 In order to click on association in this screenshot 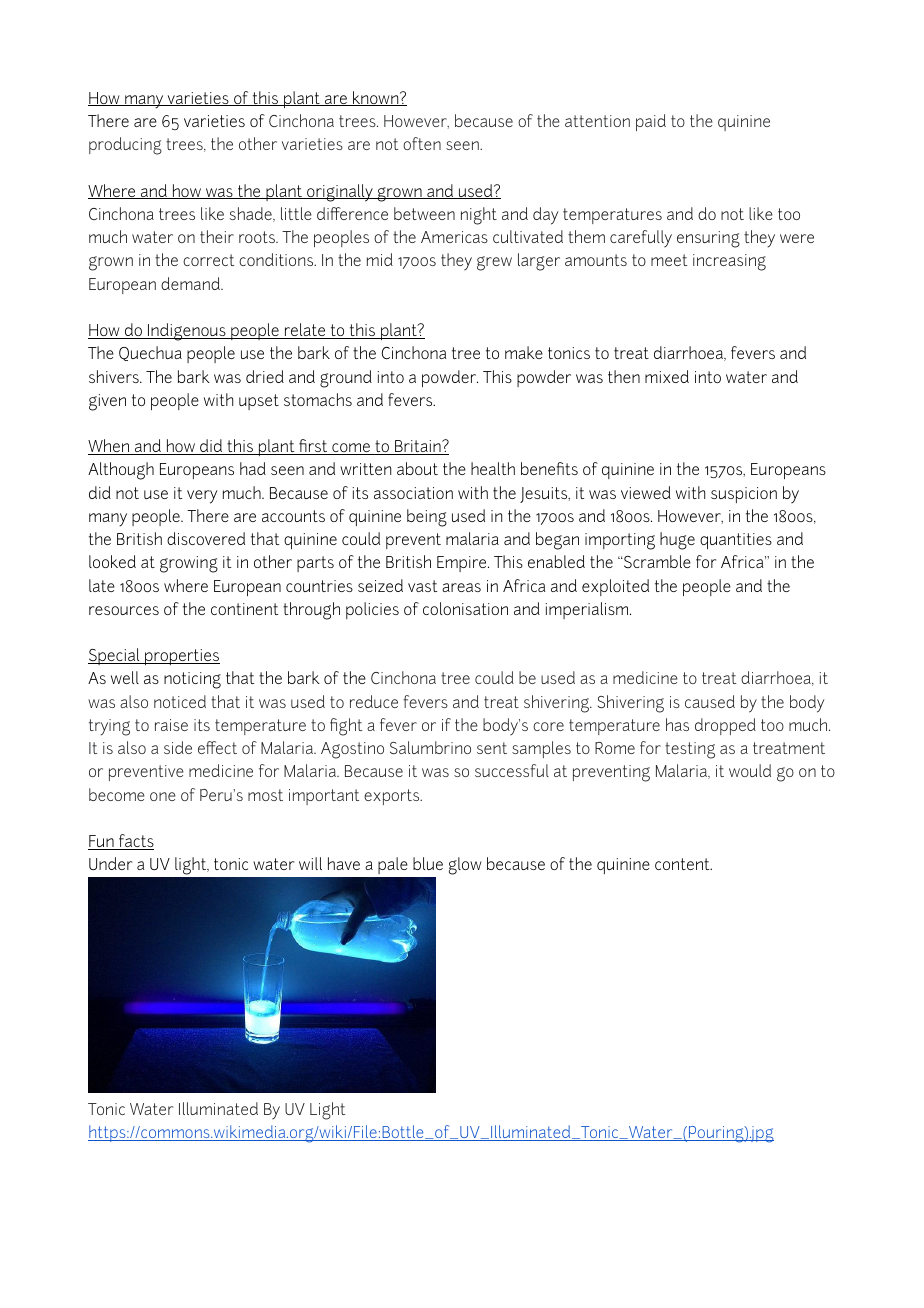, I will do `click(413, 493)`.
